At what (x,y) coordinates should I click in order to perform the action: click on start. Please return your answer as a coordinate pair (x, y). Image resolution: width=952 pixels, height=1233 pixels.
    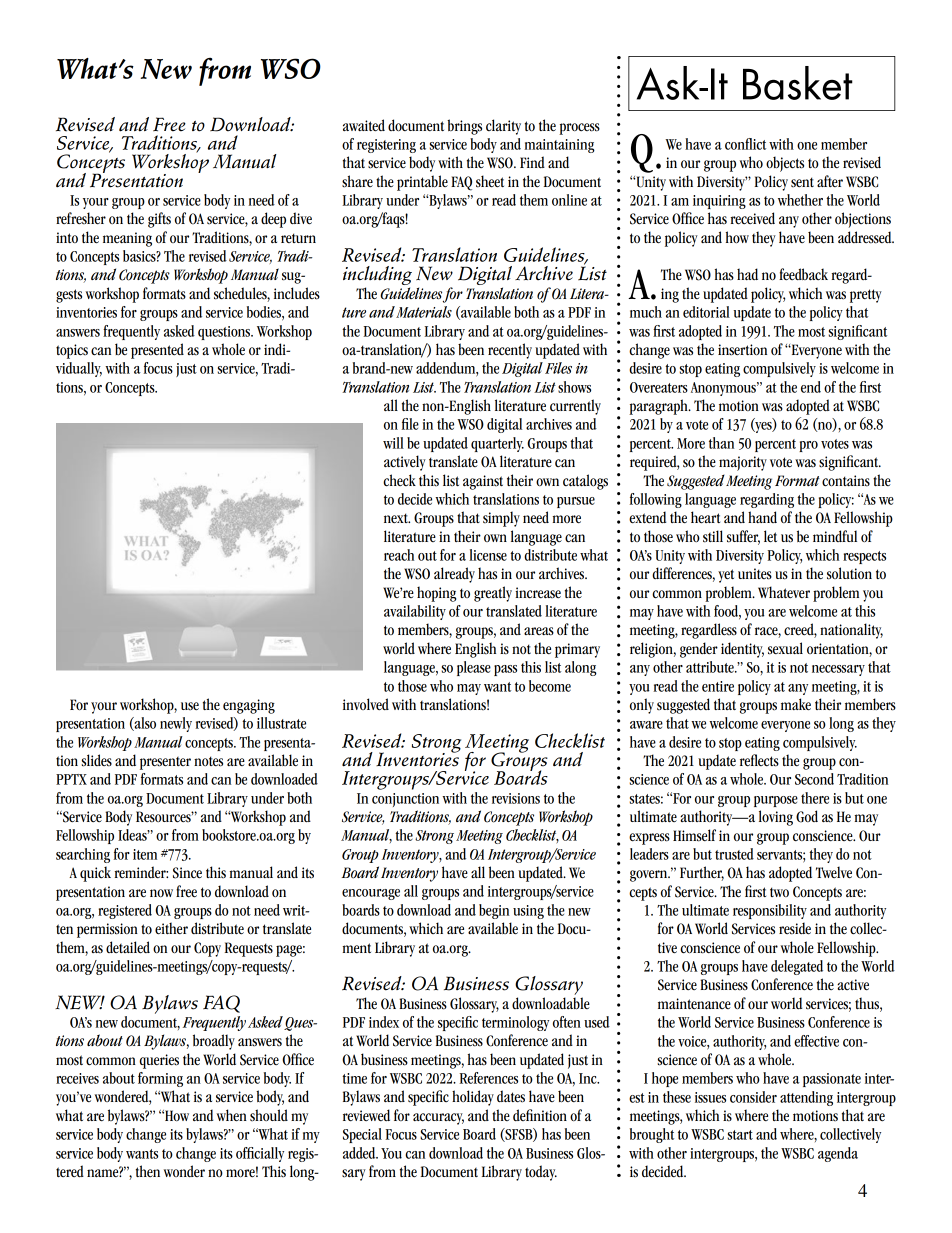
    Looking at the image, I should click on (740, 1135).
